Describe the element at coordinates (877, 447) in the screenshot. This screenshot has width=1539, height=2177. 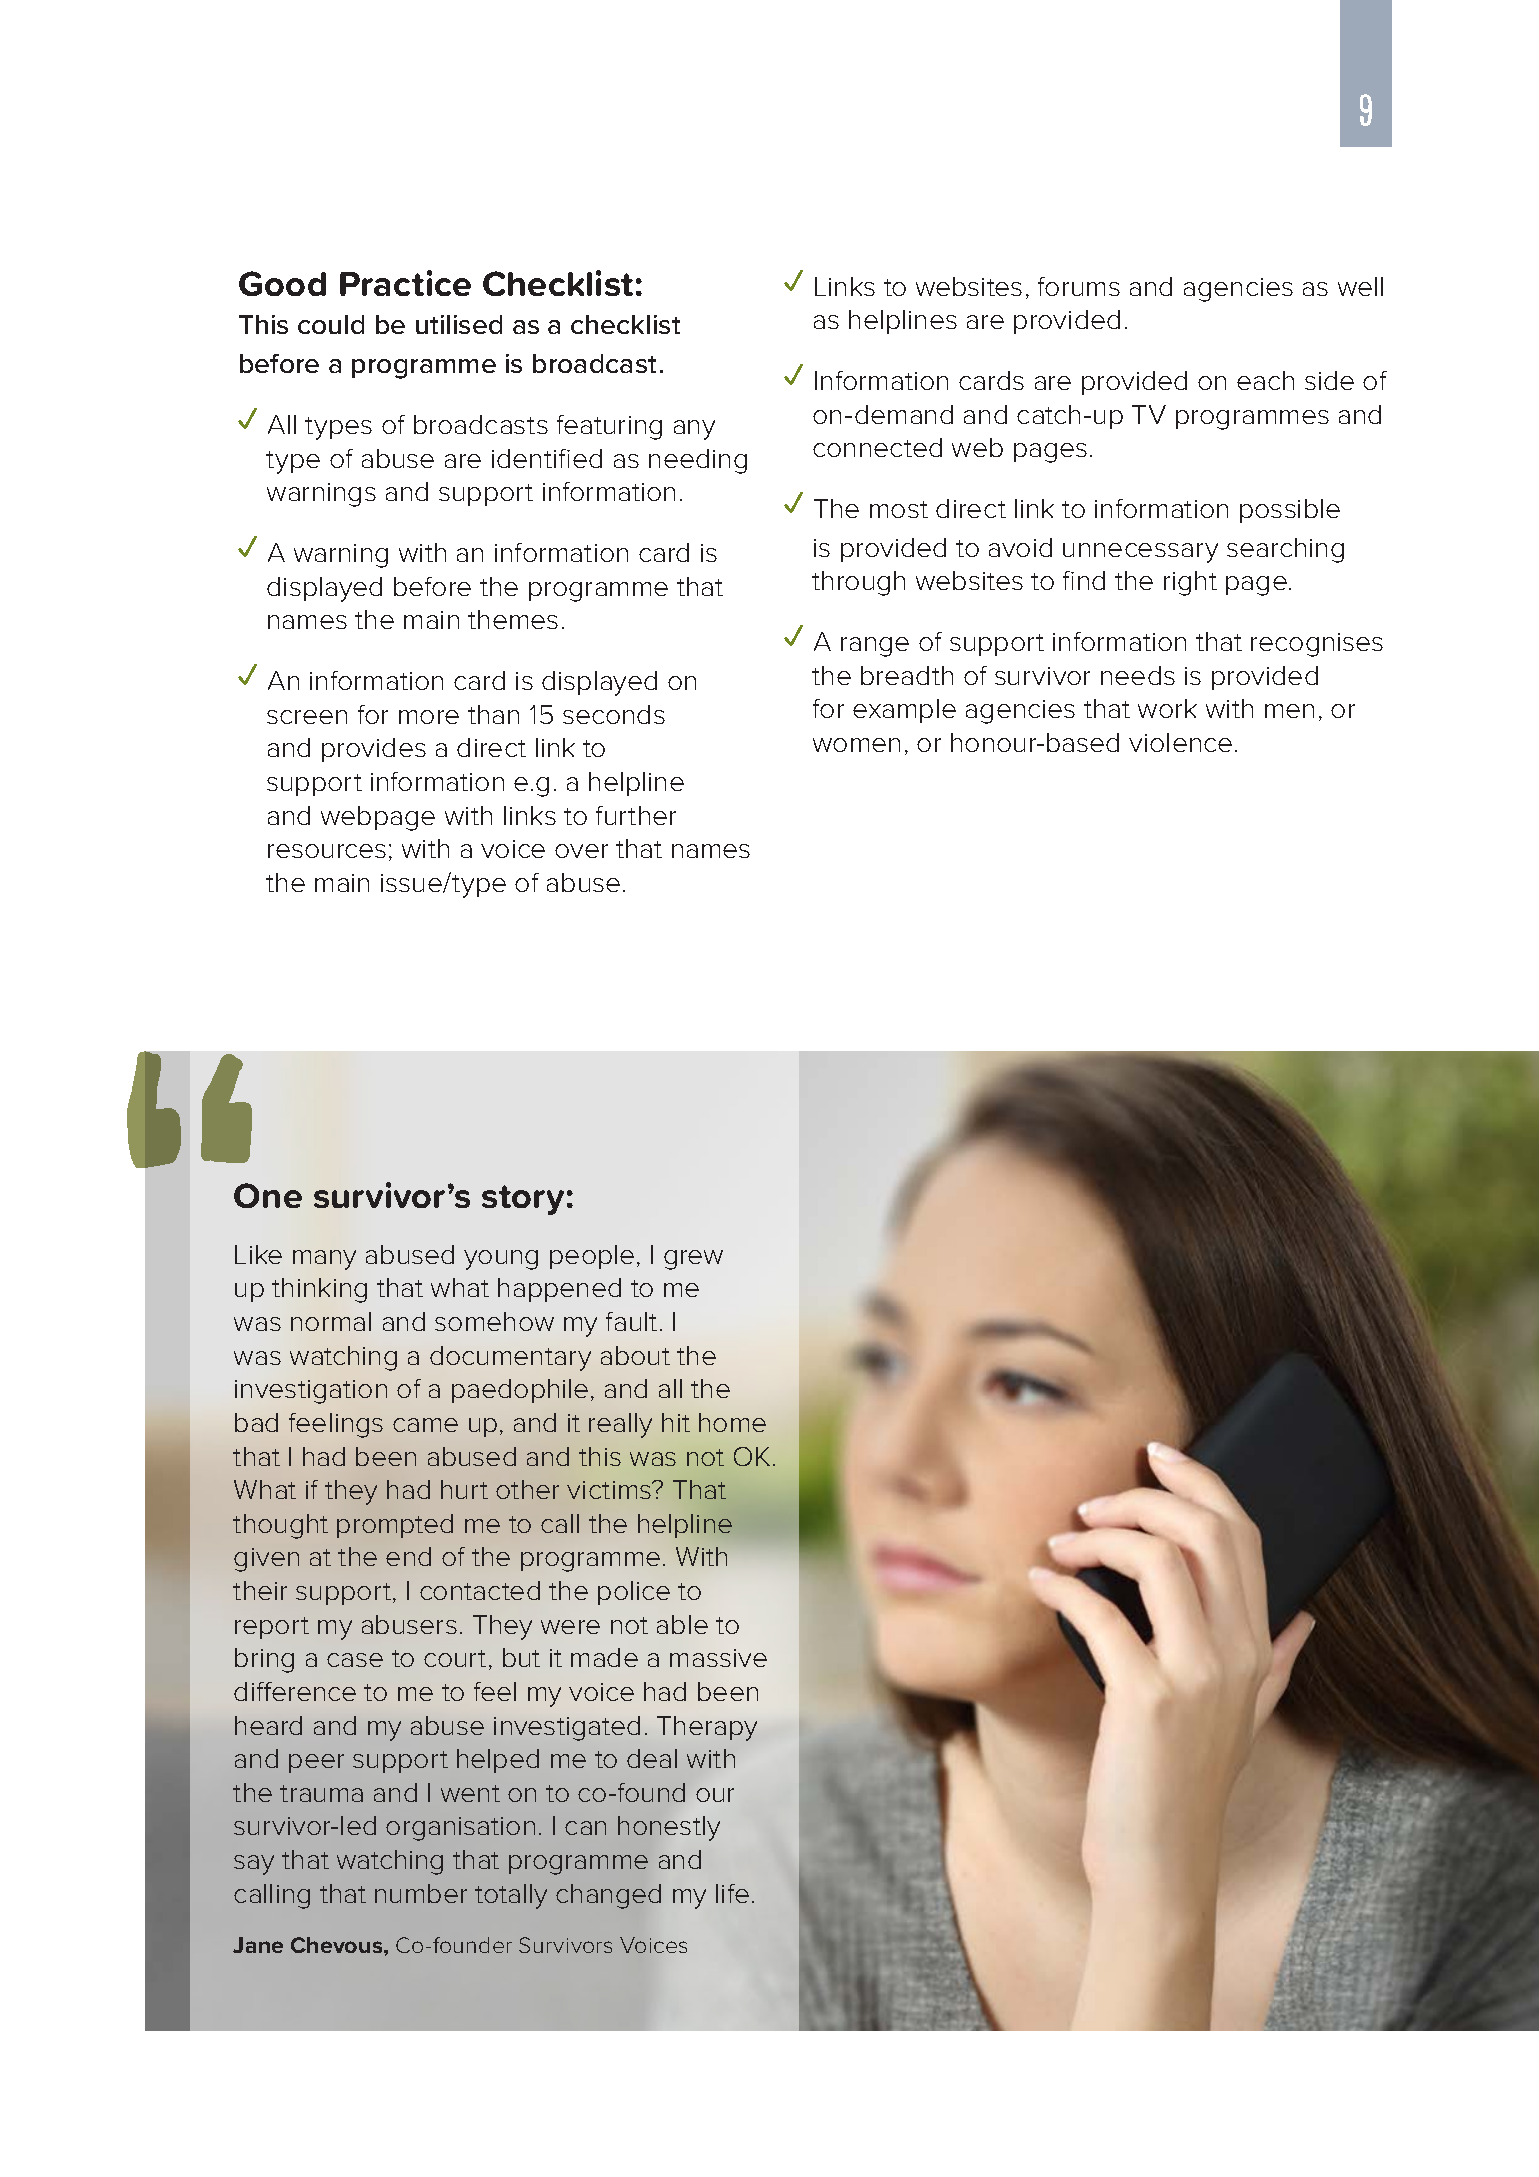
I see `connected` at that location.
